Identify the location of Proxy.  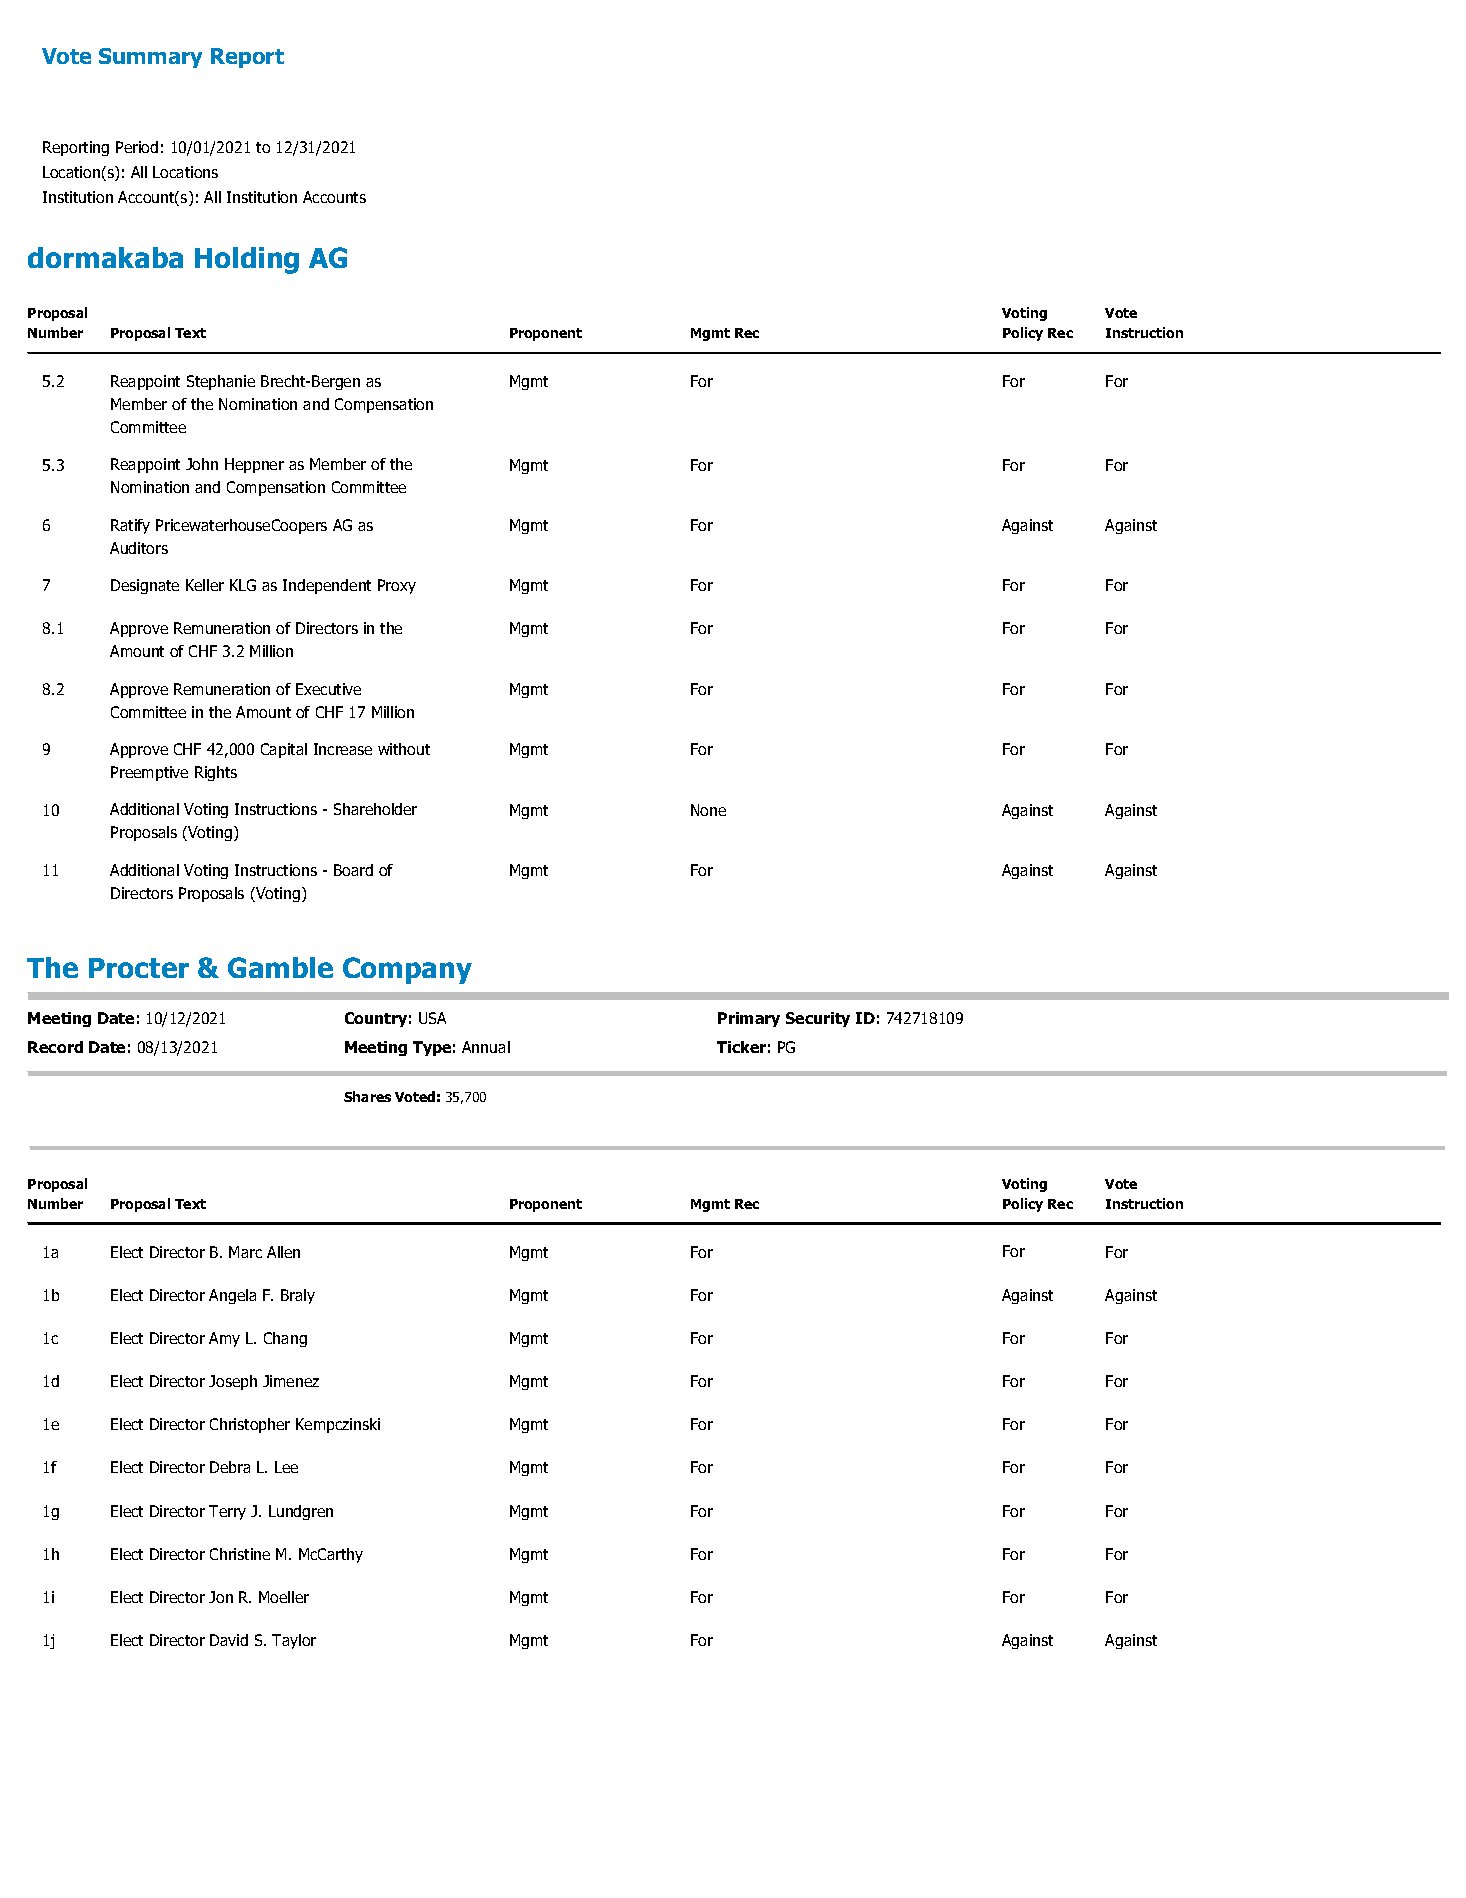
(397, 586).
